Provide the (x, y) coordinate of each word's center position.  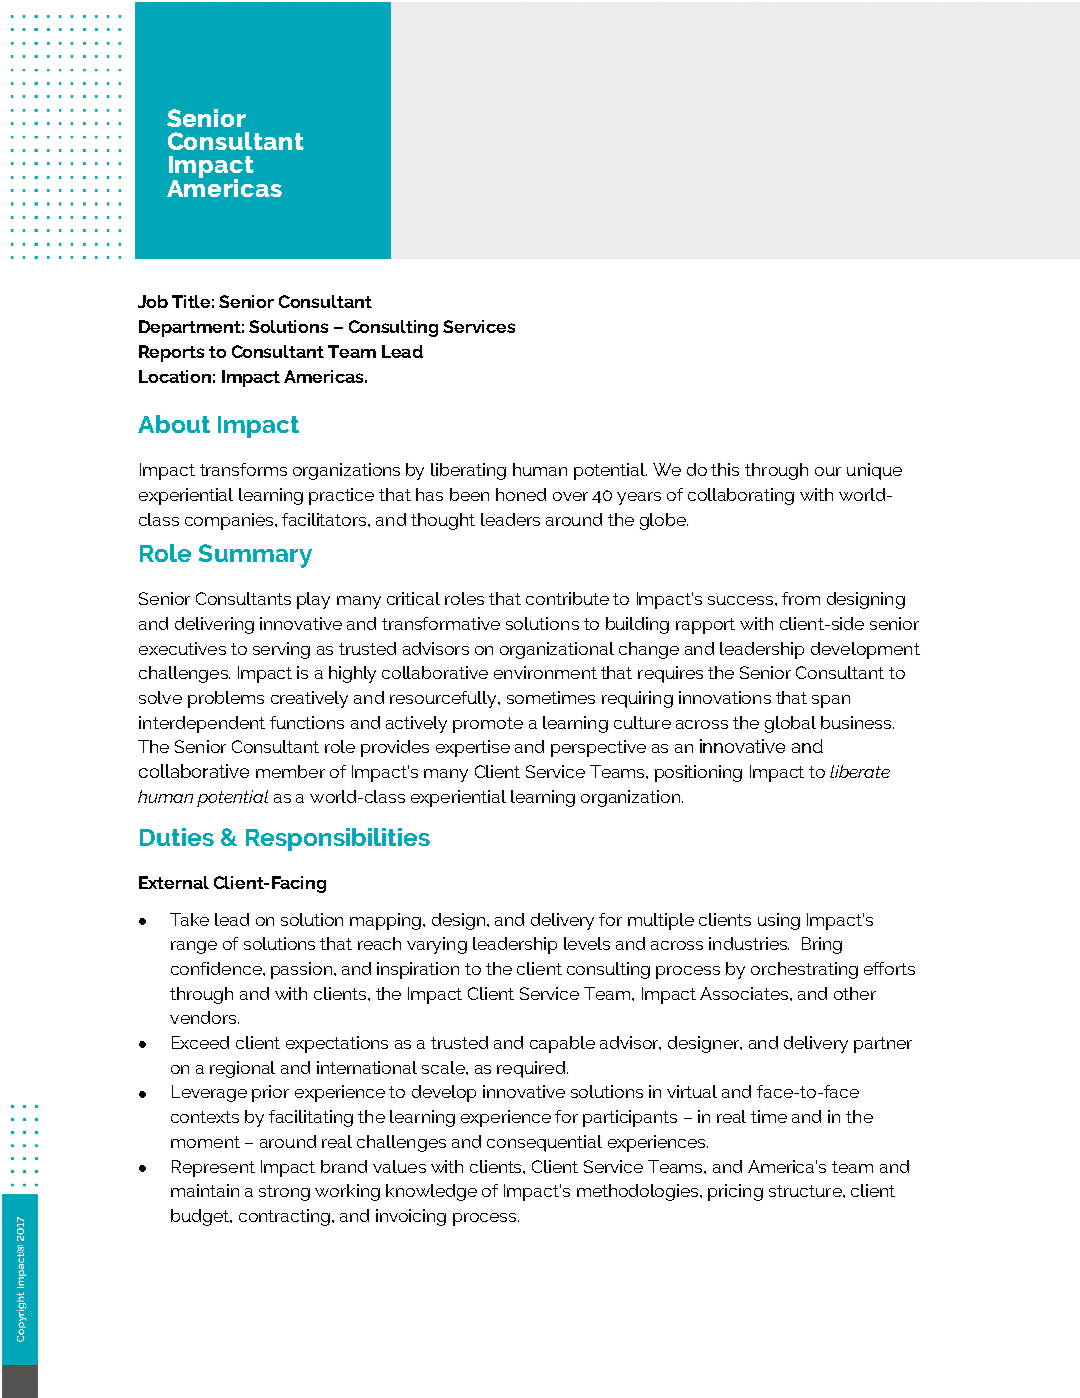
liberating (468, 471)
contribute (567, 598)
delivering (214, 625)
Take (189, 919)
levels (587, 943)
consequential (544, 1143)
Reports (171, 353)
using (779, 921)
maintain (205, 1190)
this (725, 469)
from (801, 598)
